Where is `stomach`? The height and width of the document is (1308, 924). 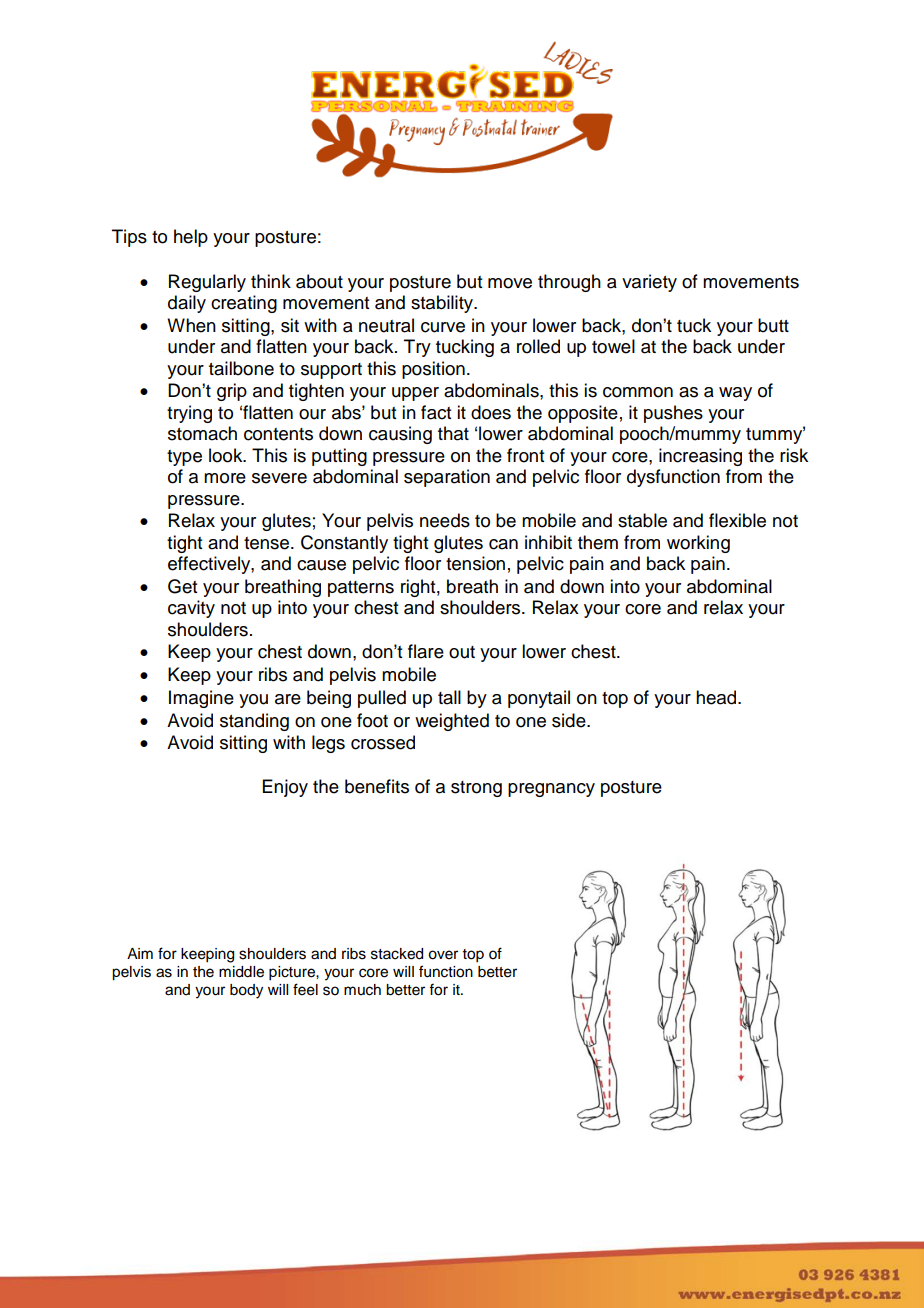 stomach is located at coordinates (202, 433).
